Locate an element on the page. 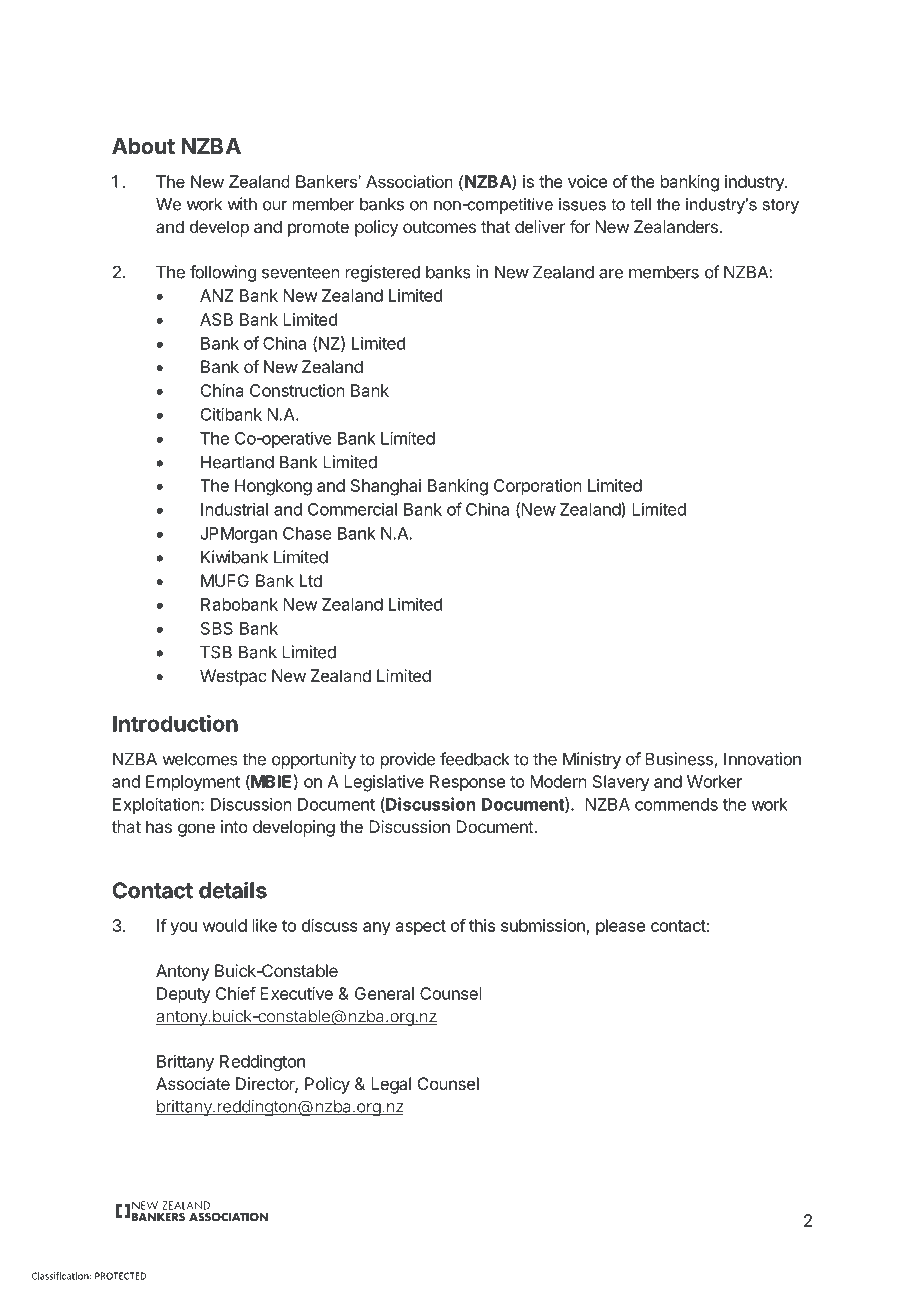 This document has width=924, height=1308. Corporation is located at coordinates (538, 487).
